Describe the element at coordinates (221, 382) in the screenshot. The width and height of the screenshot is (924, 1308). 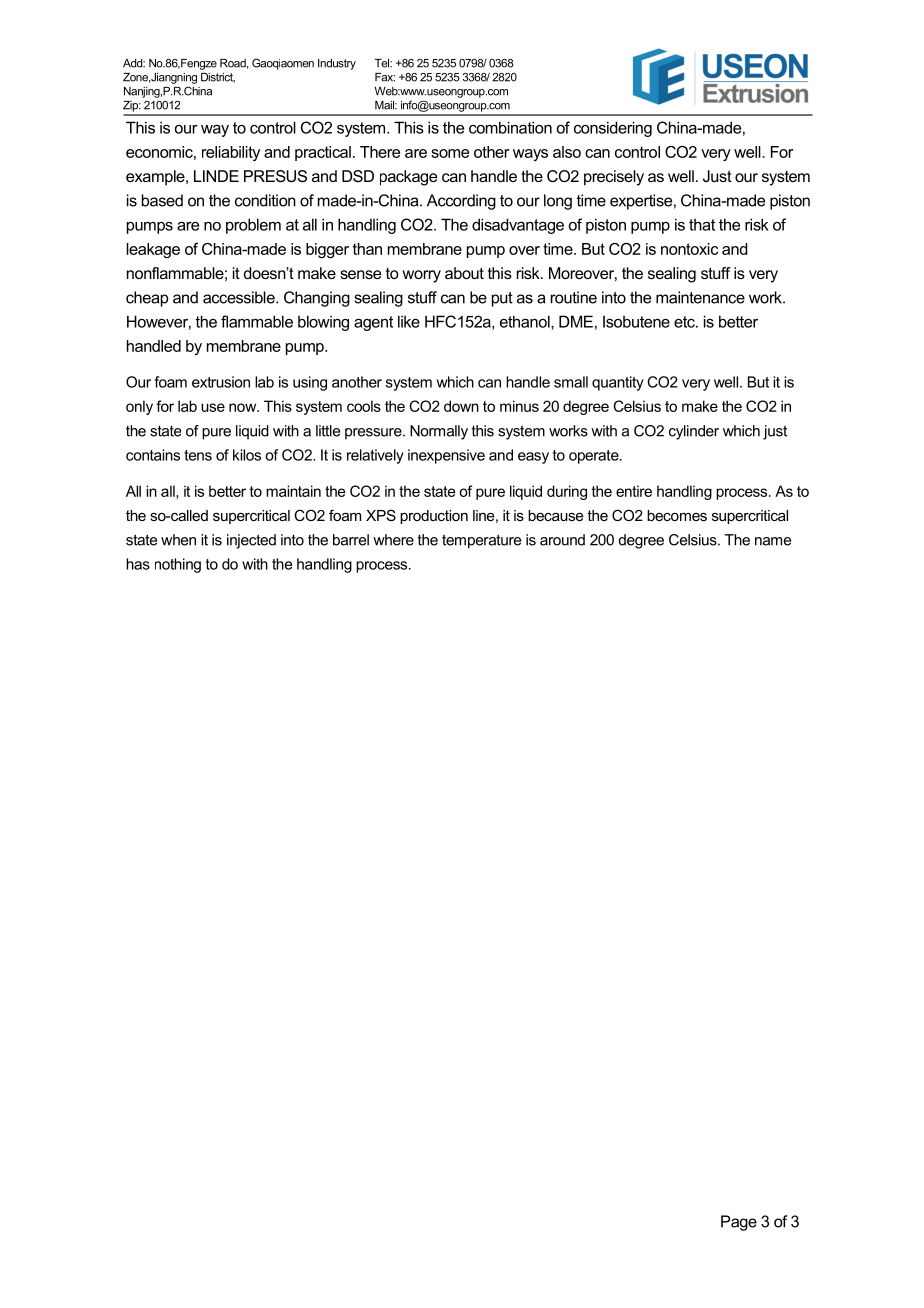
I see `extrusion` at that location.
